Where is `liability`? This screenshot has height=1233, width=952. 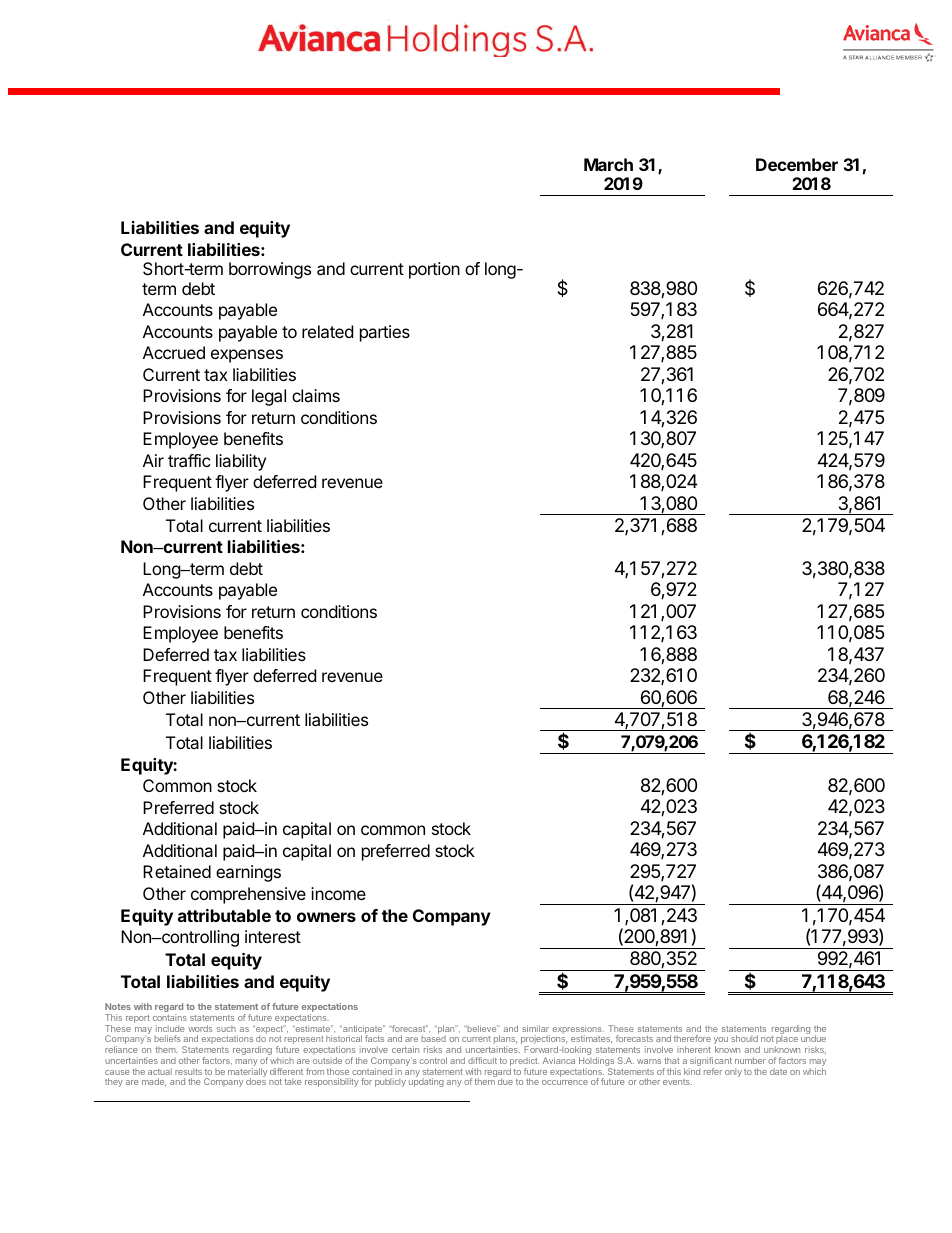 liability is located at coordinates (241, 462).
